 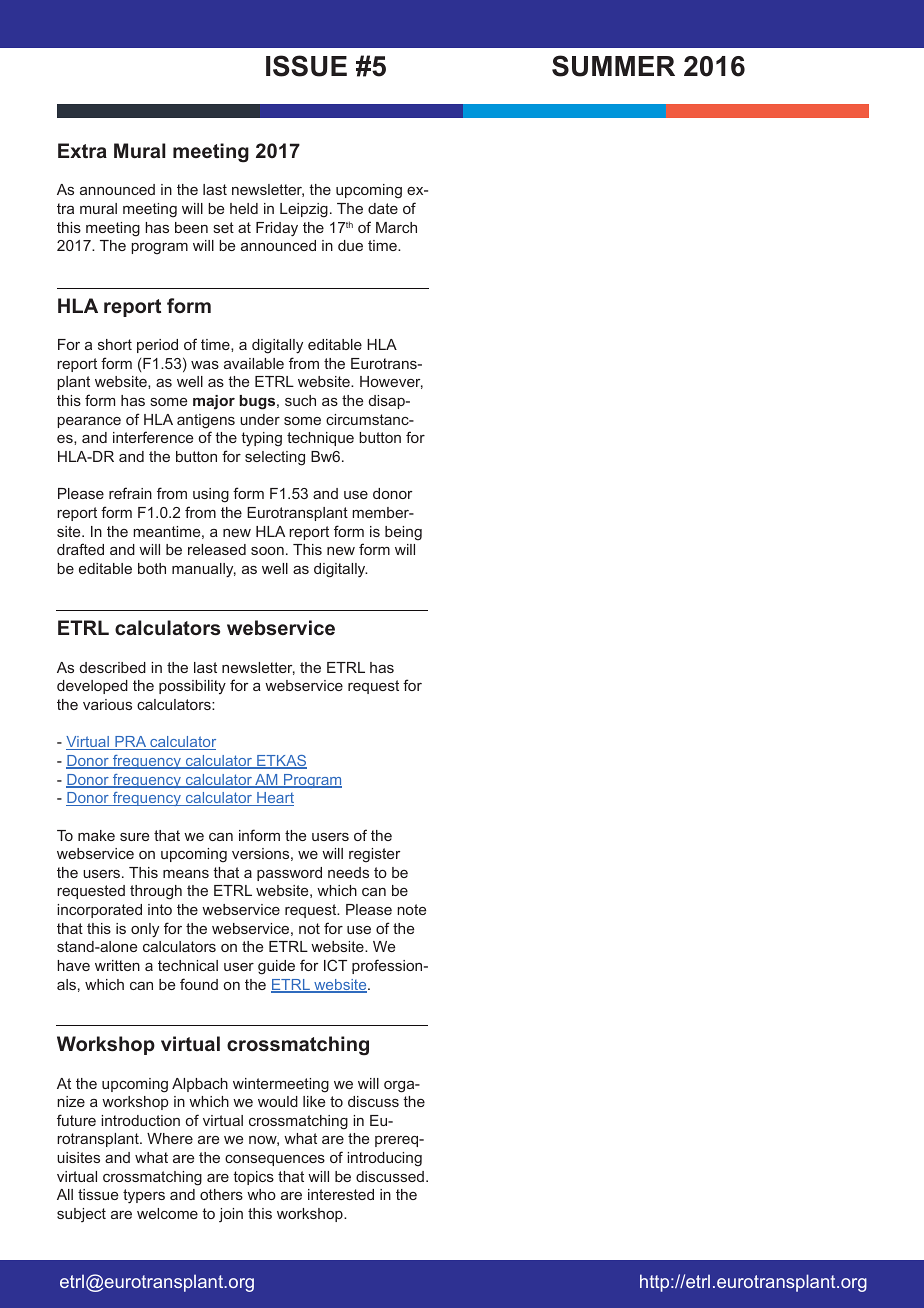 What do you see at coordinates (167, 1213) in the screenshot?
I see `welcome` at bounding box center [167, 1213].
